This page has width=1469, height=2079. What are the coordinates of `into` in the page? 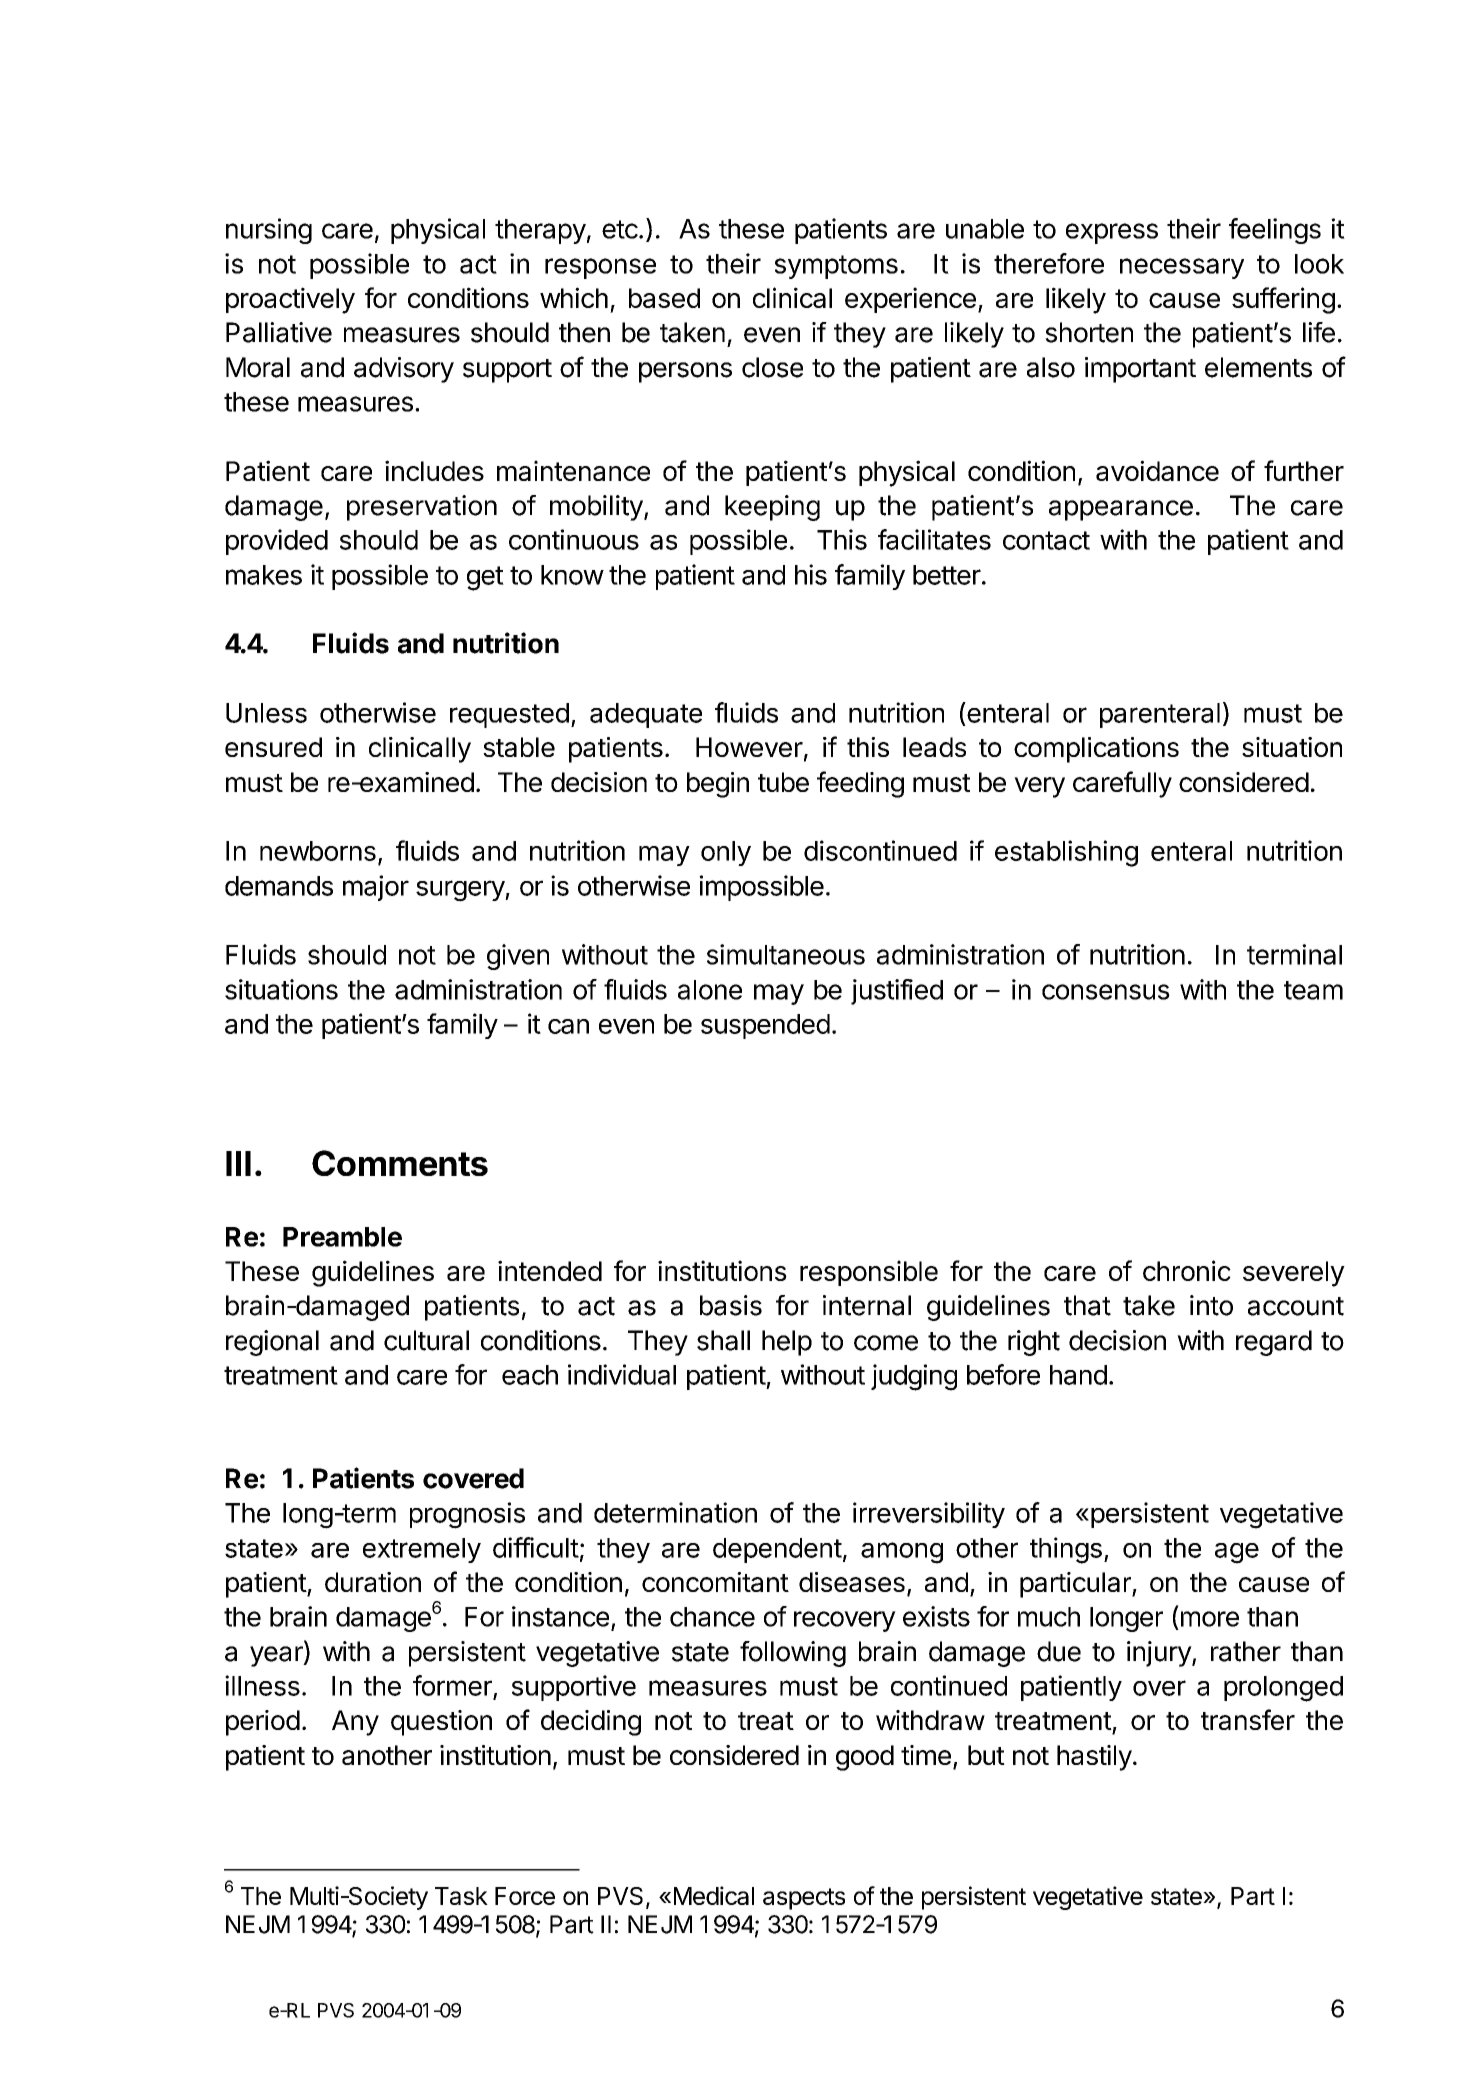 It's located at (1211, 1305).
